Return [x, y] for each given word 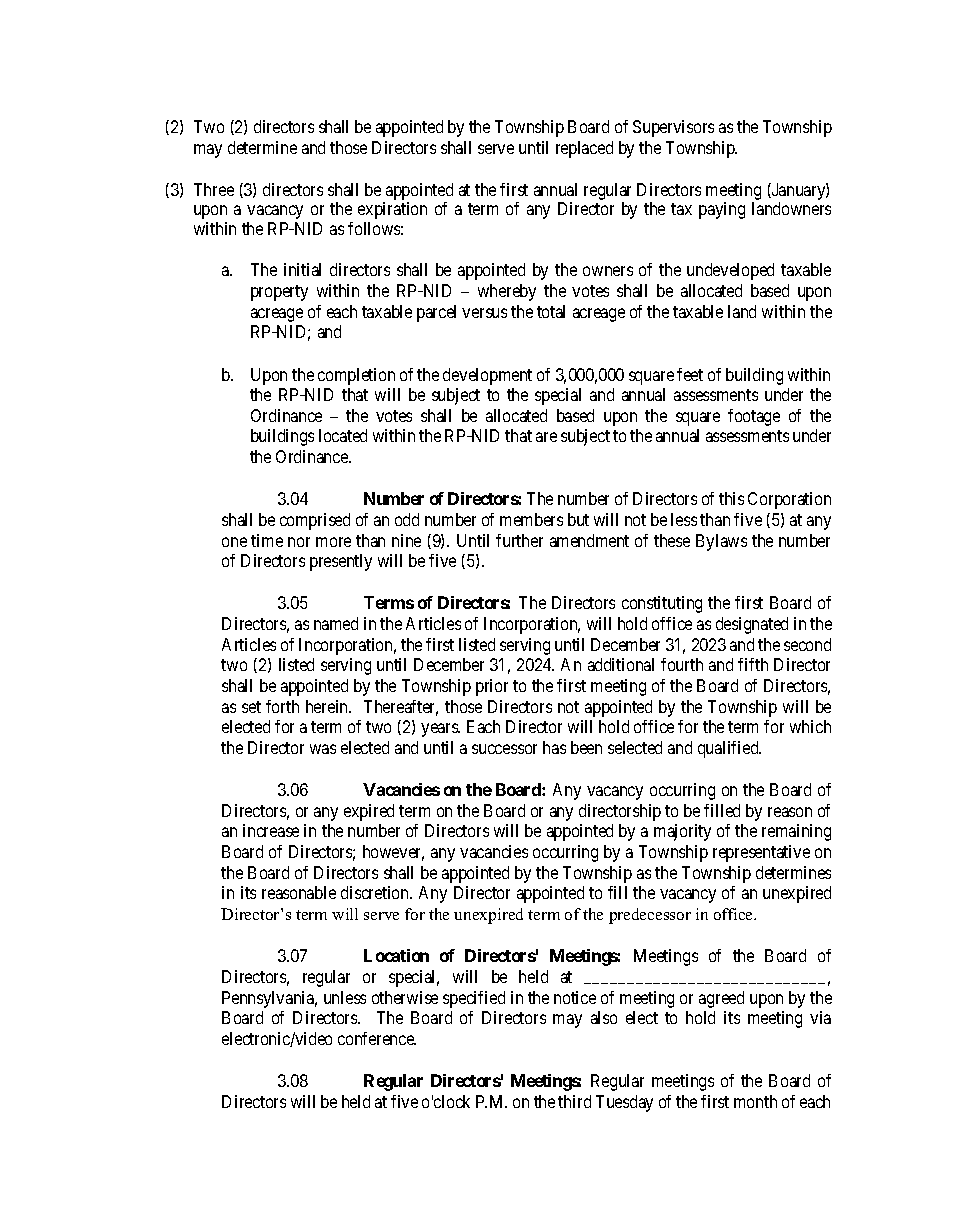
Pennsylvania [269, 999]
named [336, 623]
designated [752, 625]
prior [492, 687]
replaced [584, 149]
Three [214, 189]
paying [722, 210]
